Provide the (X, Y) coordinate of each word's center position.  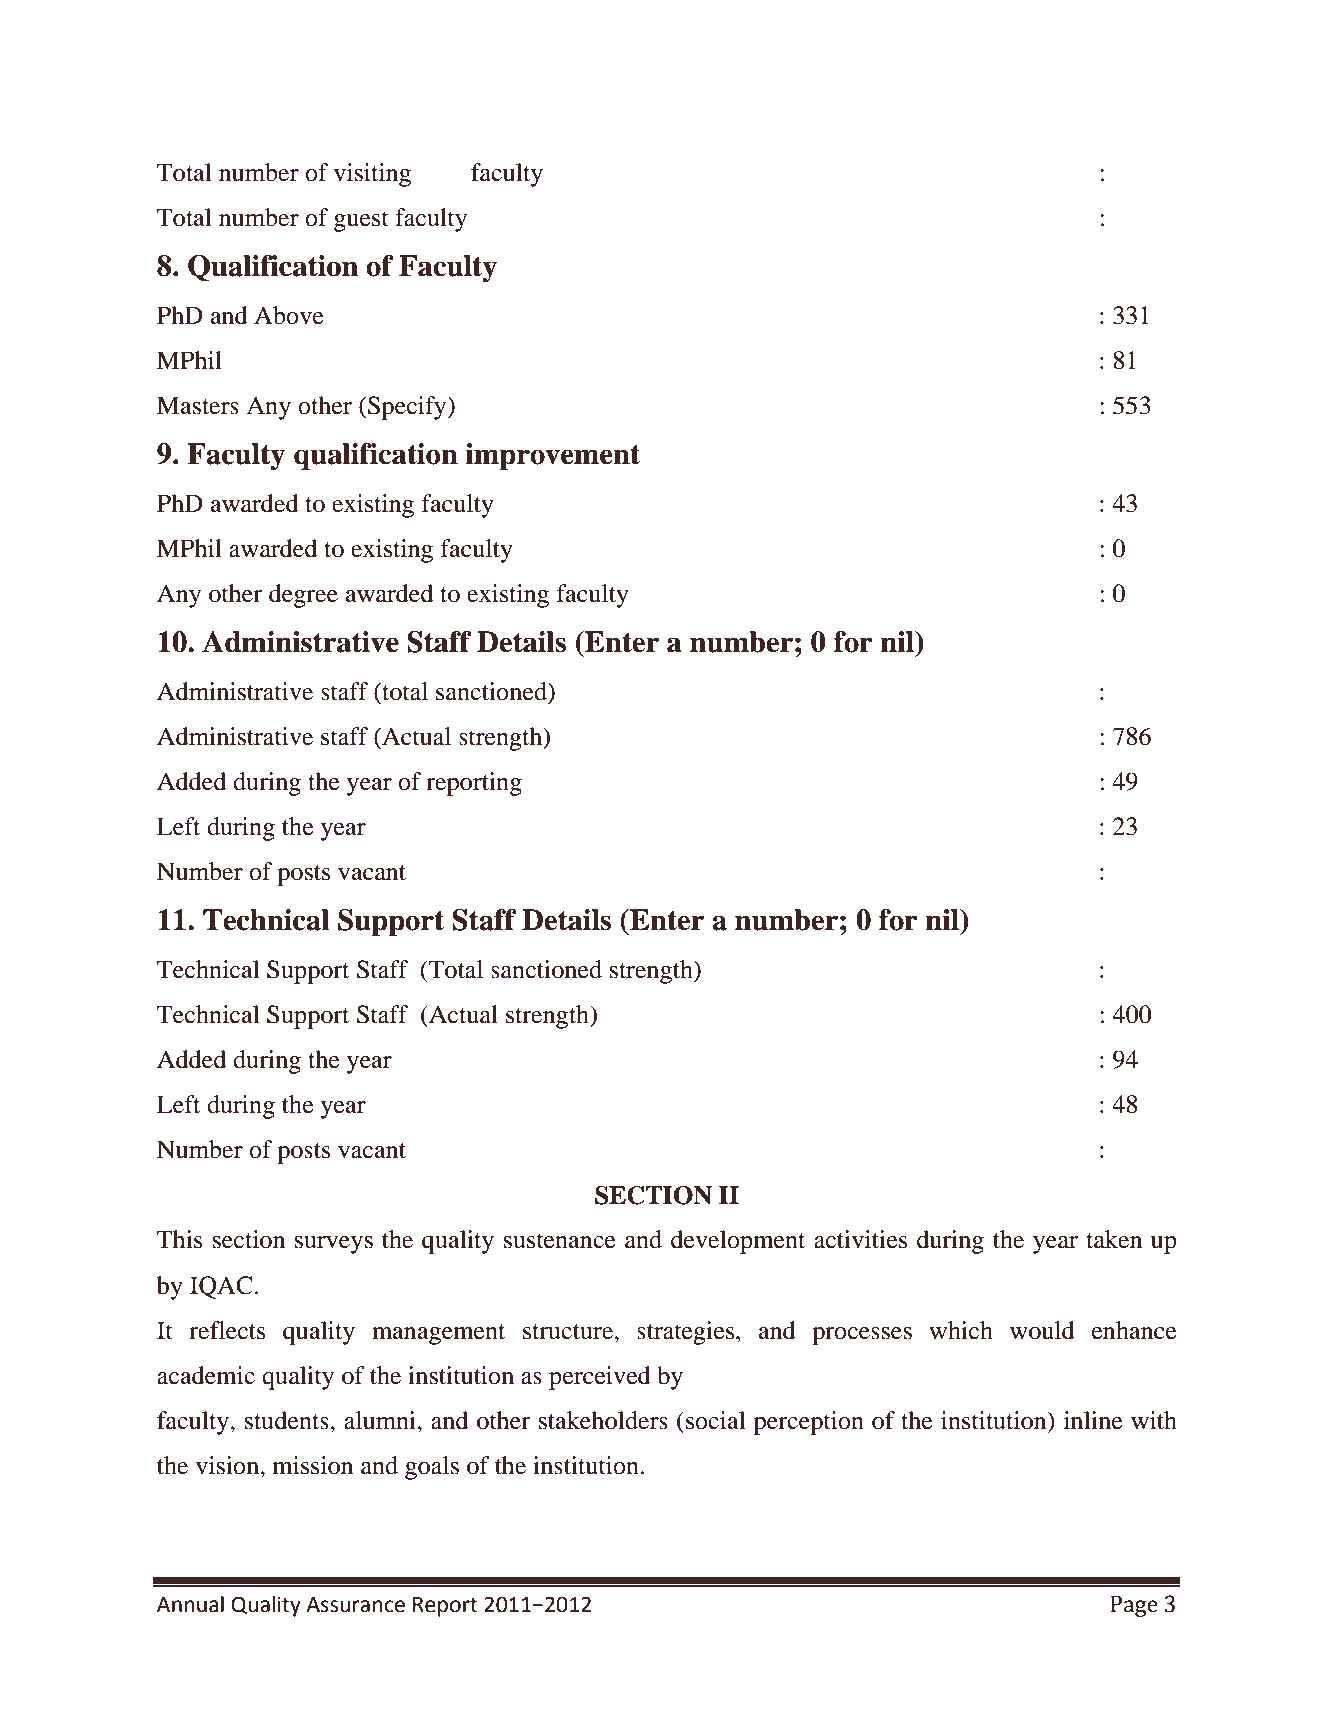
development (738, 1242)
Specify (408, 408)
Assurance (355, 1605)
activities (860, 1239)
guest (361, 221)
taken (1114, 1239)
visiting (372, 175)
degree (303, 596)
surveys (334, 1245)
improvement (552, 457)
